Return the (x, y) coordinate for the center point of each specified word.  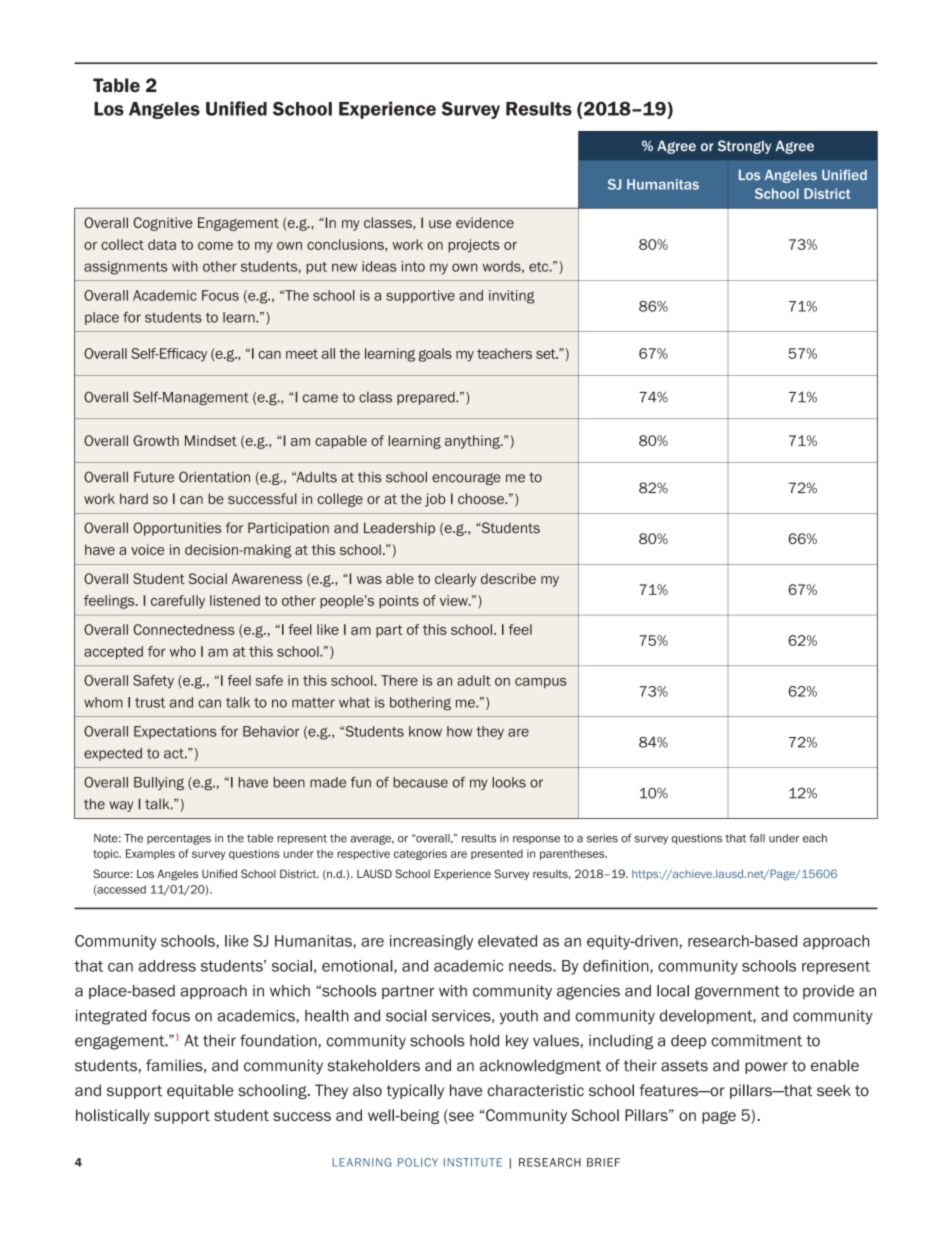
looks (509, 782)
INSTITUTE (473, 1162)
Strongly (744, 147)
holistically (113, 1116)
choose (482, 498)
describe (508, 578)
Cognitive (162, 224)
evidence (485, 222)
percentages (179, 839)
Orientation (214, 477)
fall (757, 838)
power (766, 1068)
